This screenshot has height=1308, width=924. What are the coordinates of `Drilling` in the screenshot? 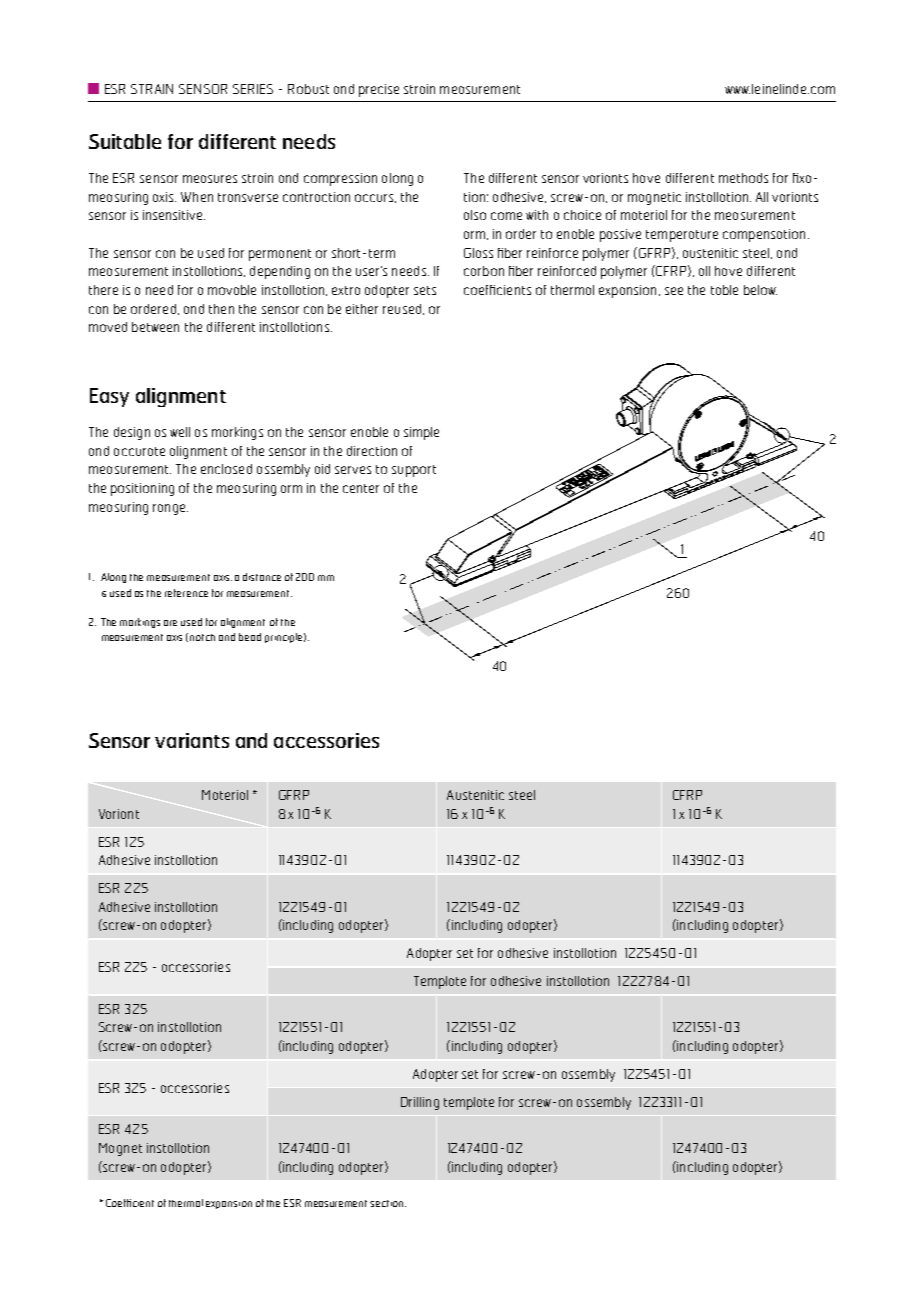 It's located at (420, 1103).
